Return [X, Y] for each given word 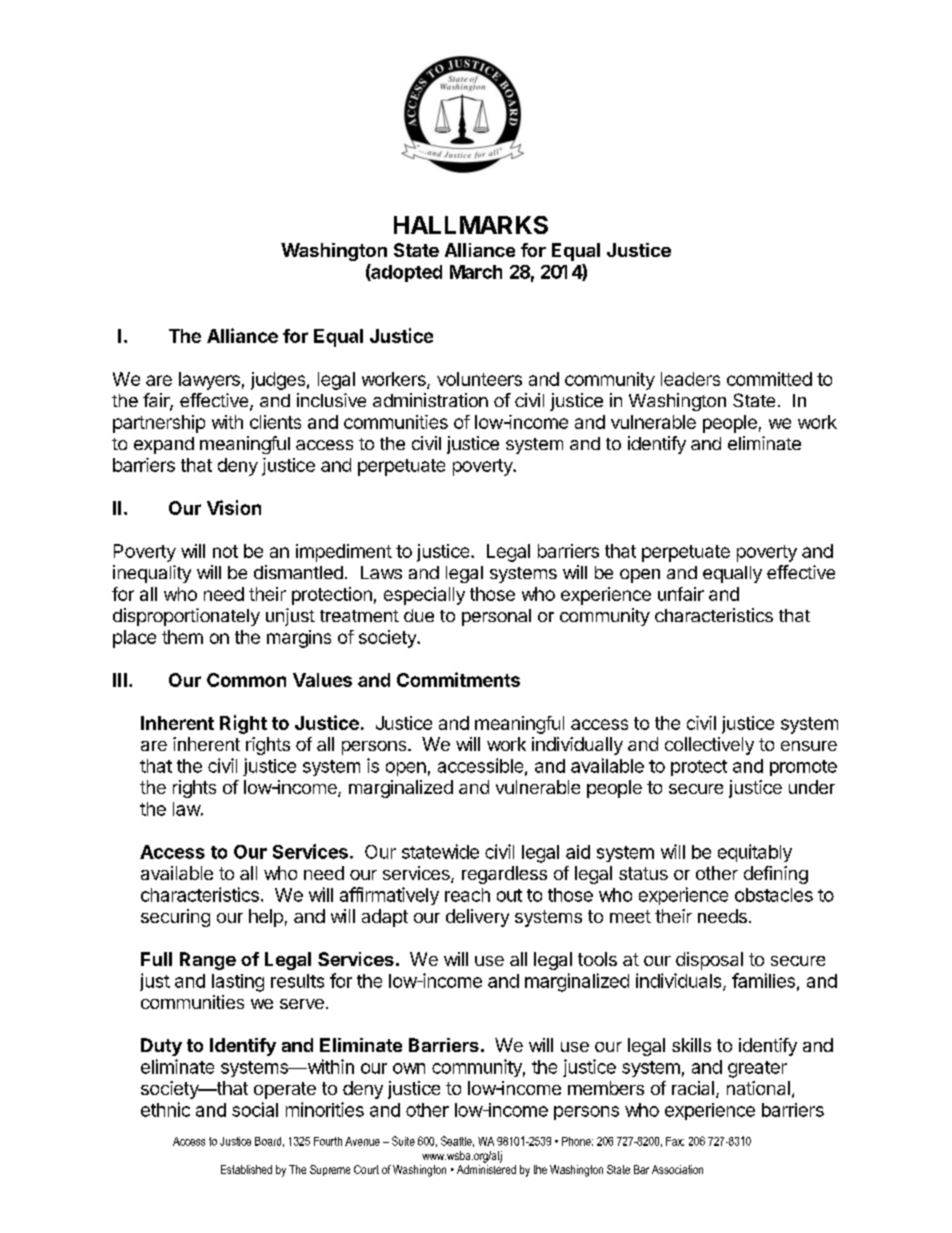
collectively [709, 746]
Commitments [458, 679]
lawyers [209, 381]
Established [246, 1169]
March [476, 272]
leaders [690, 379]
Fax [675, 1141]
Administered [486, 1169]
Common [246, 680]
